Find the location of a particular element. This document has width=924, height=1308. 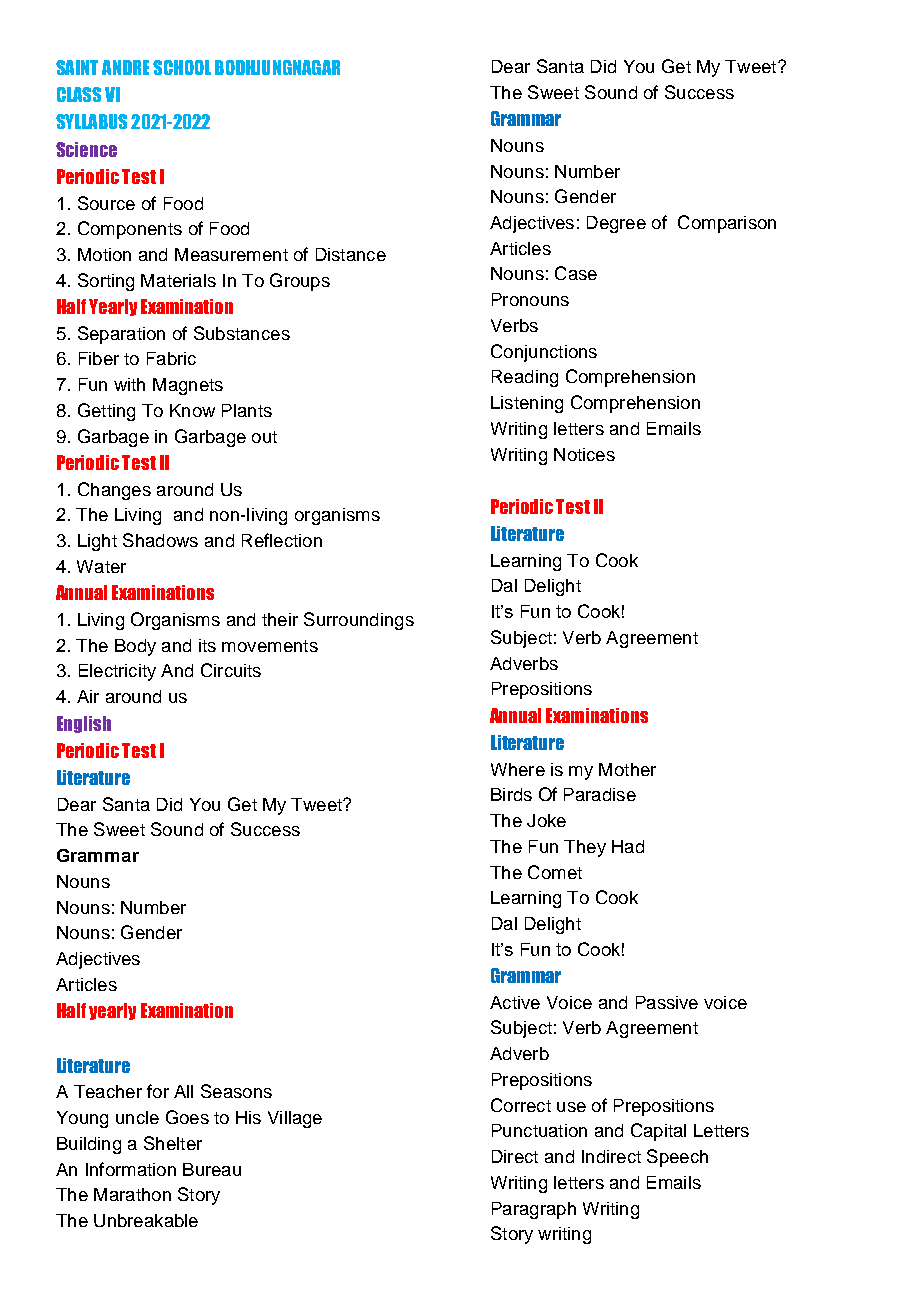

Active is located at coordinates (515, 1002).
